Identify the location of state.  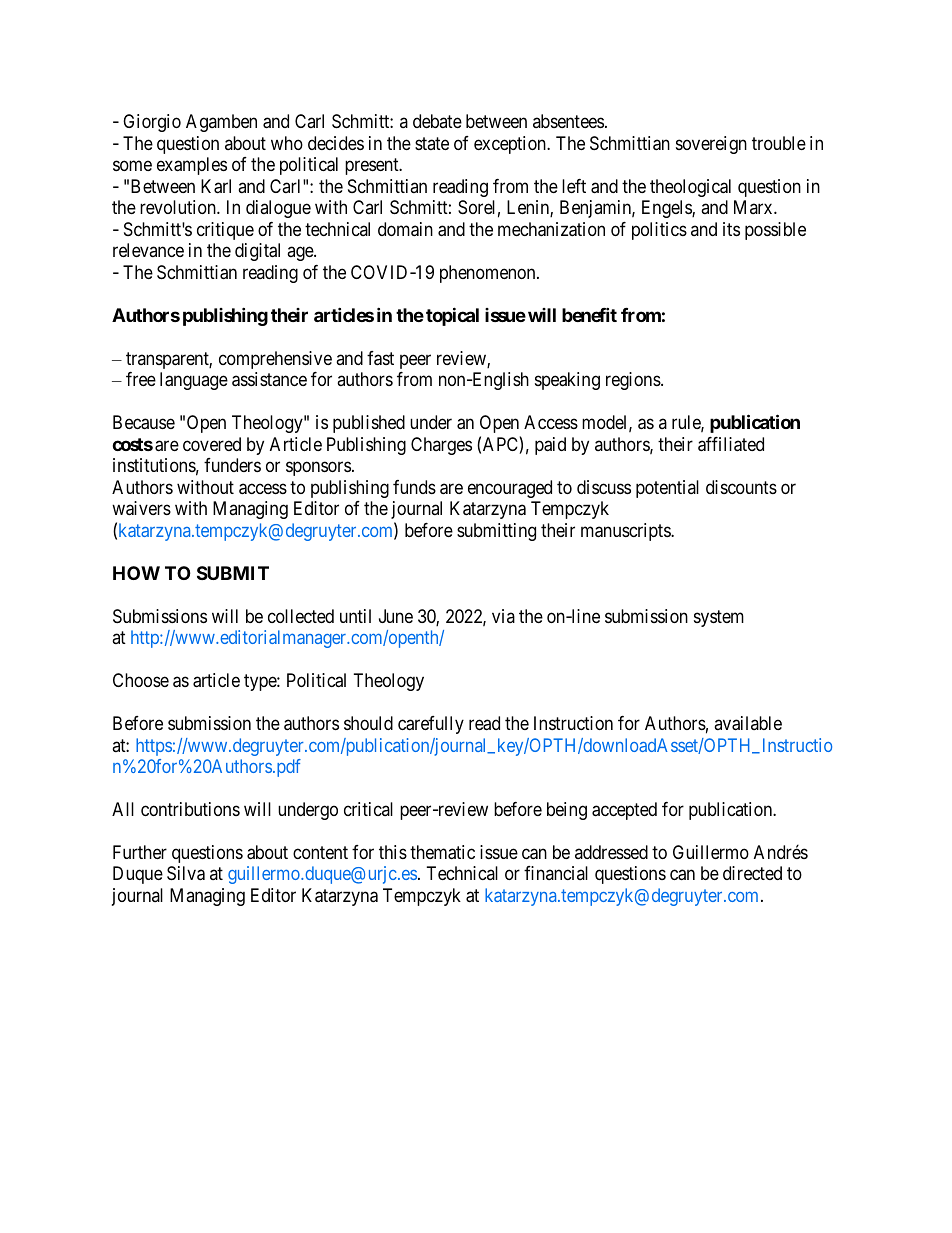
(432, 143).
